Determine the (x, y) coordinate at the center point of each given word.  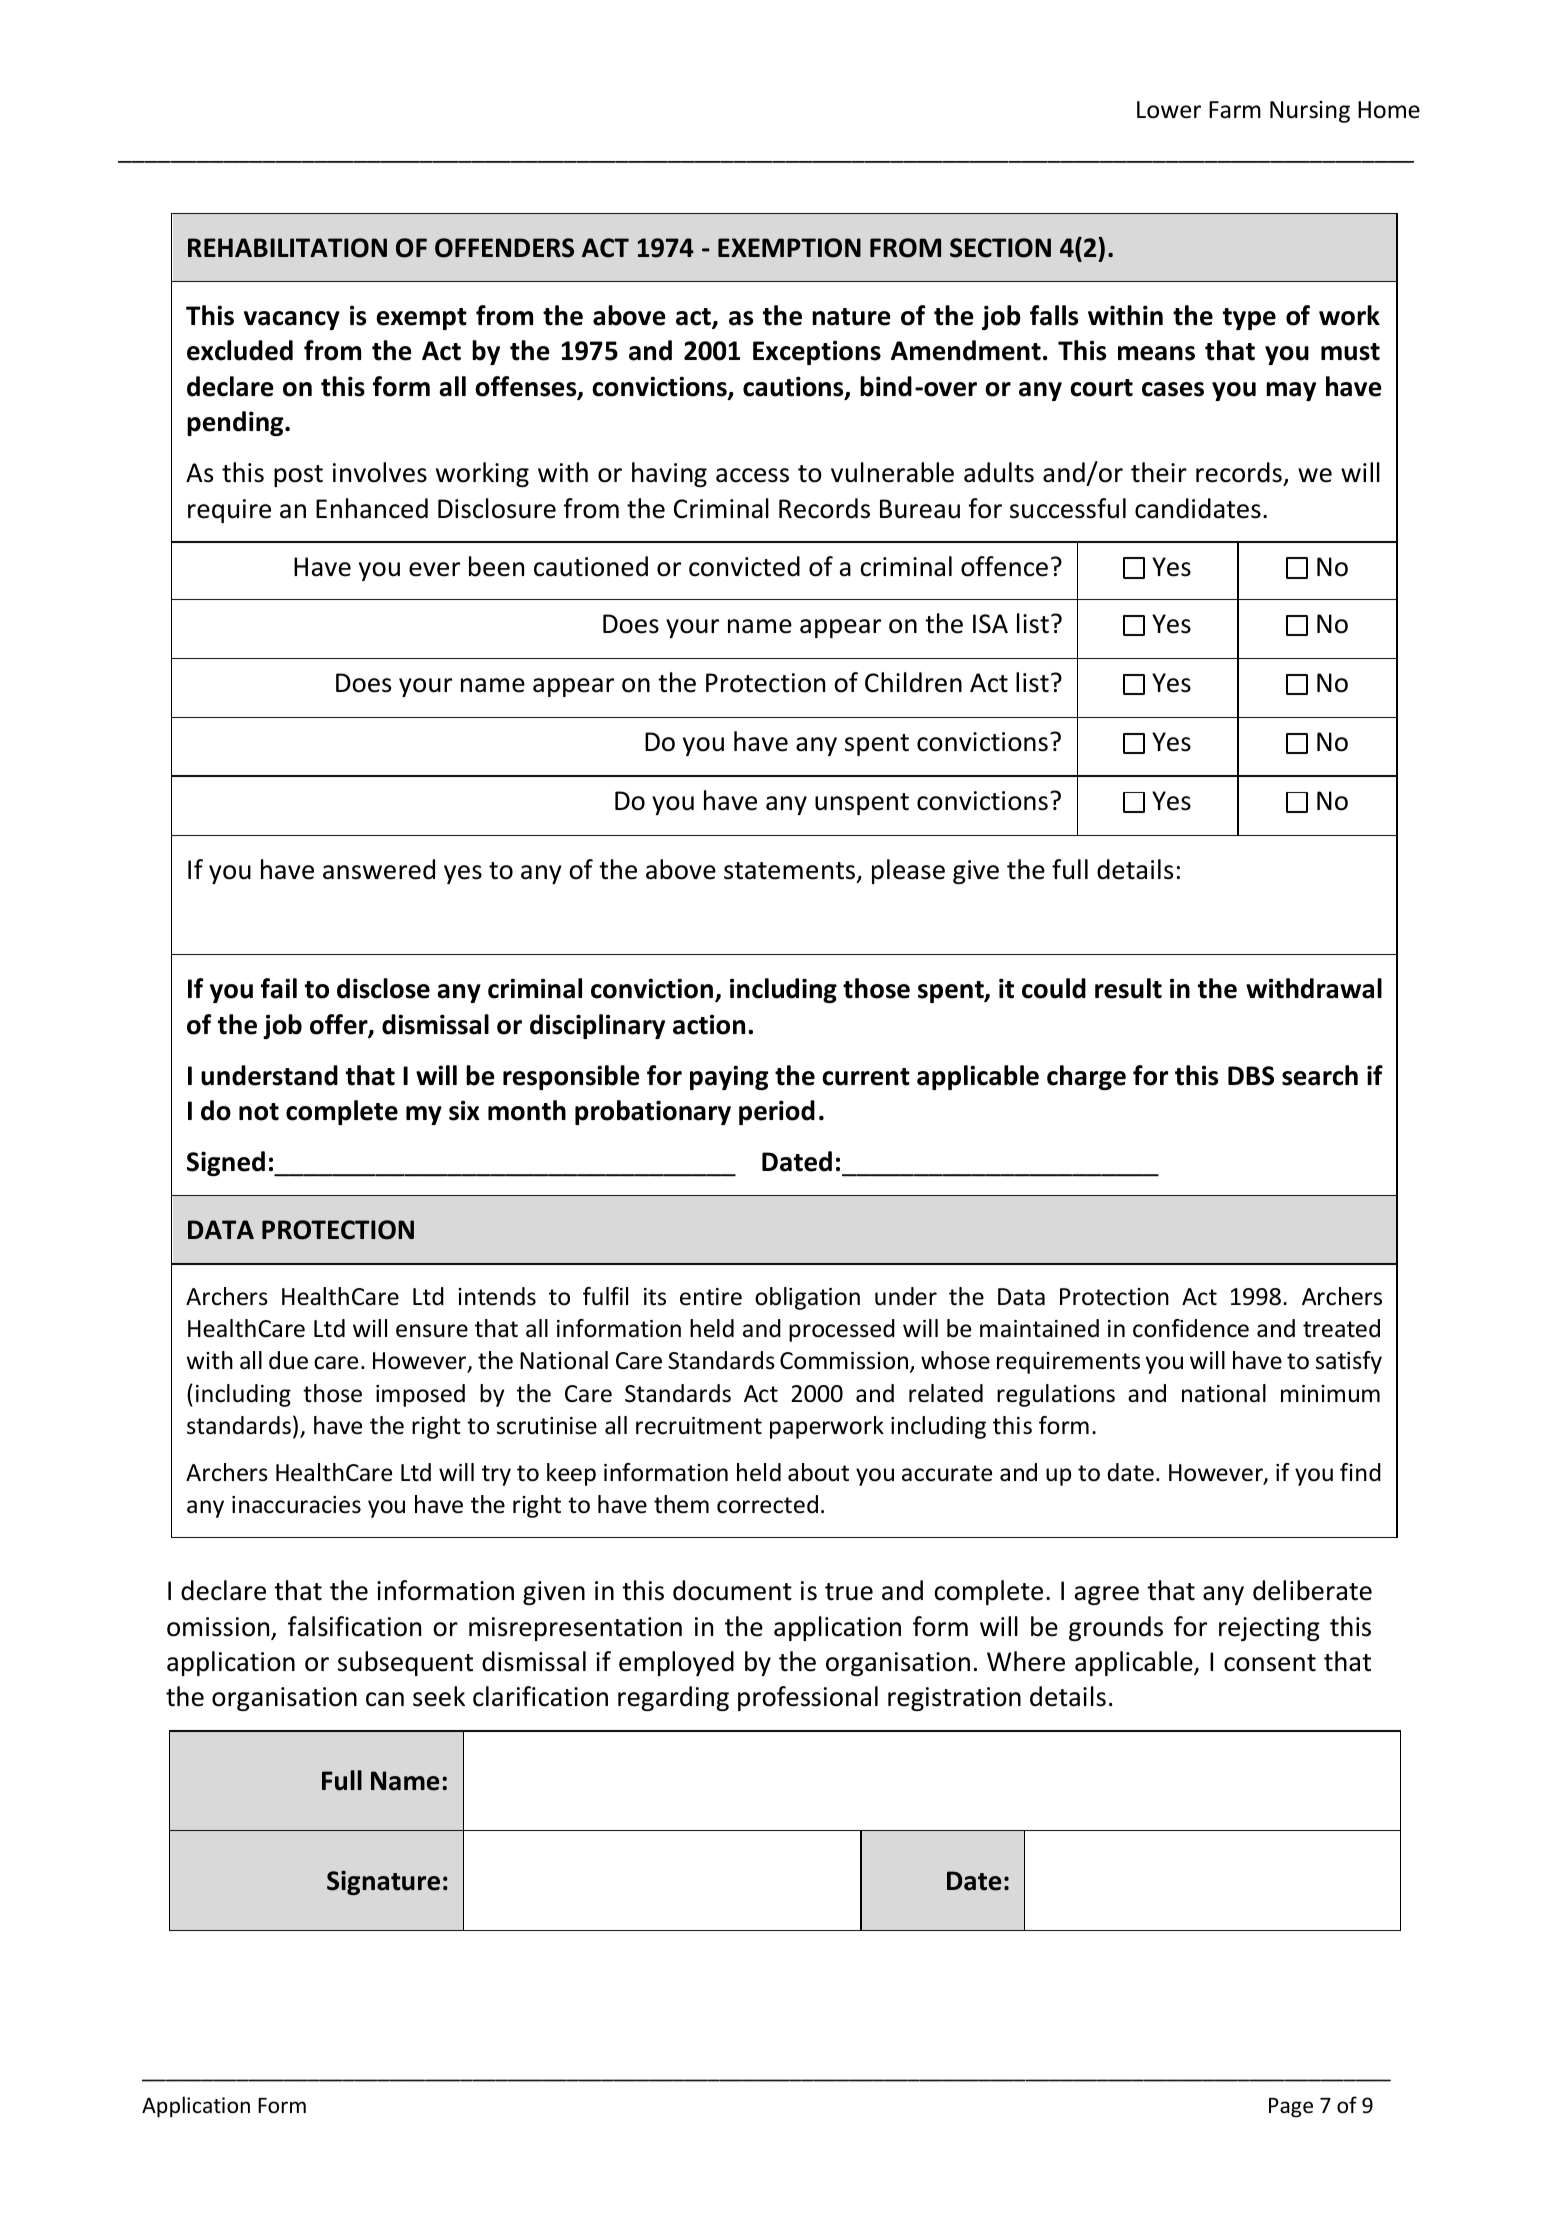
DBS (1251, 1076)
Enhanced (372, 508)
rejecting (1269, 1629)
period (777, 1112)
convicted (744, 566)
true (849, 1592)
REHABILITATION (287, 248)
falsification (354, 1626)
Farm (1235, 110)
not (259, 1112)
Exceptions (817, 352)
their (1159, 472)
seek (439, 1696)
